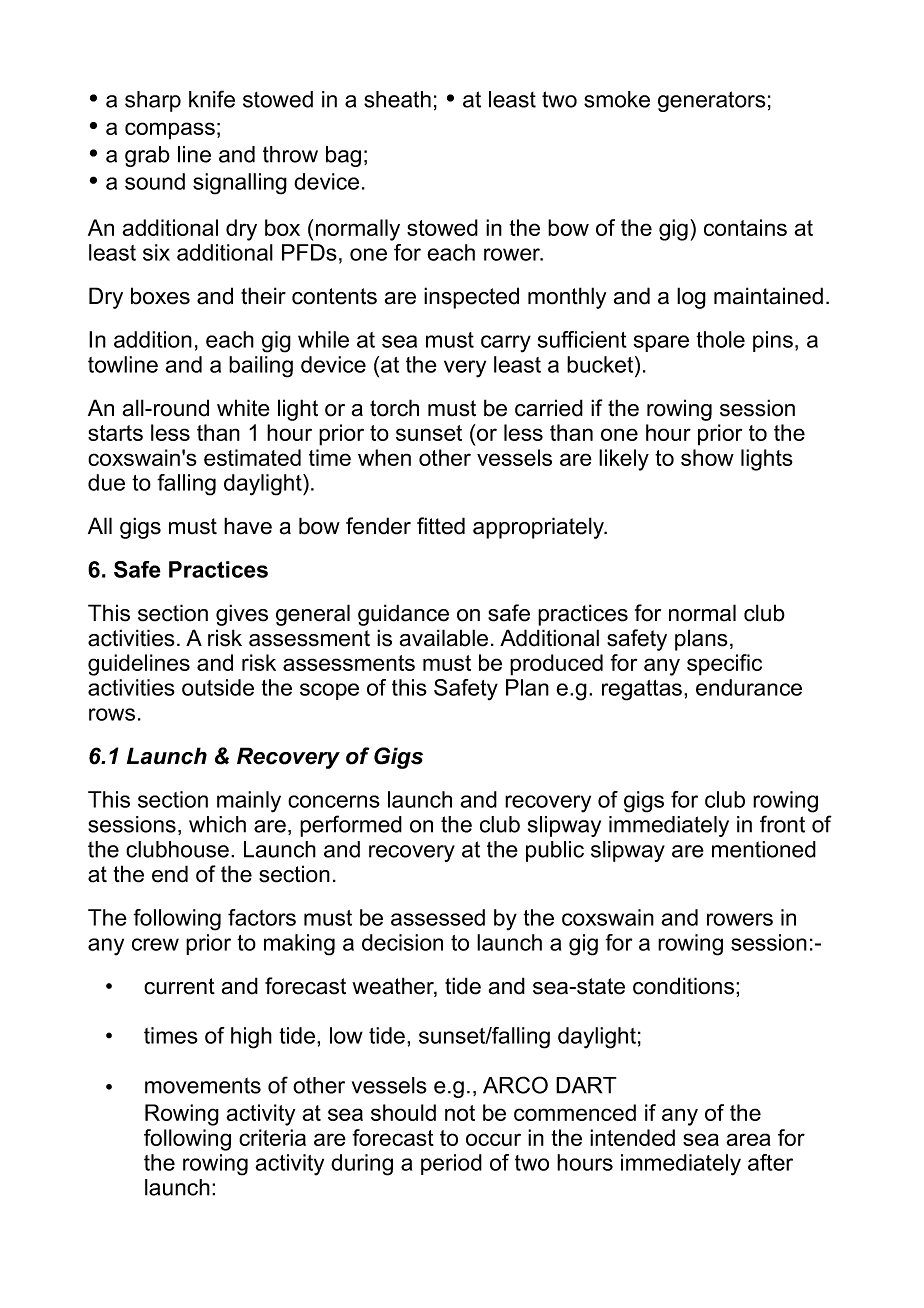 The image size is (924, 1308). Describe the element at coordinates (212, 99) in the screenshot. I see `knife` at that location.
